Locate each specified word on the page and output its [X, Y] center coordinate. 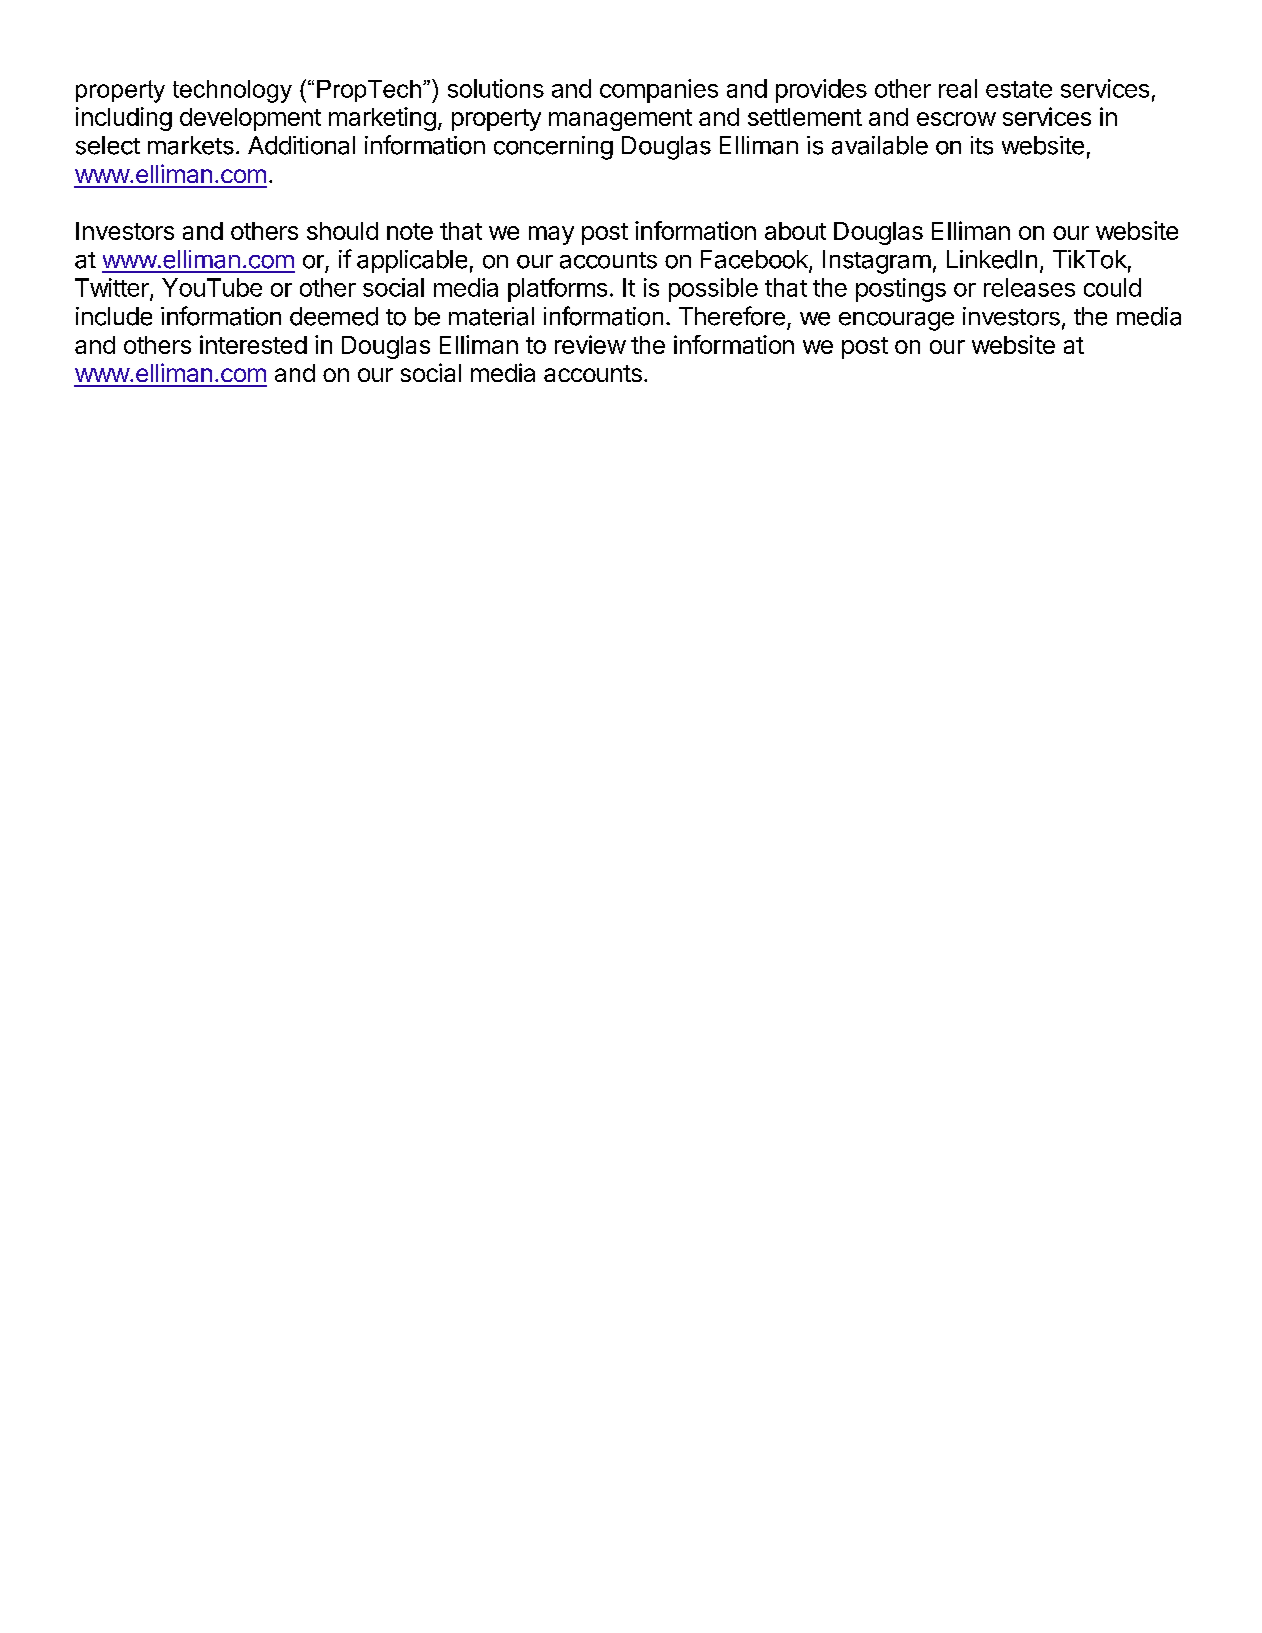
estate [1019, 89]
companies [659, 91]
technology [232, 91]
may [551, 235]
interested [253, 344]
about [795, 231]
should [342, 231]
